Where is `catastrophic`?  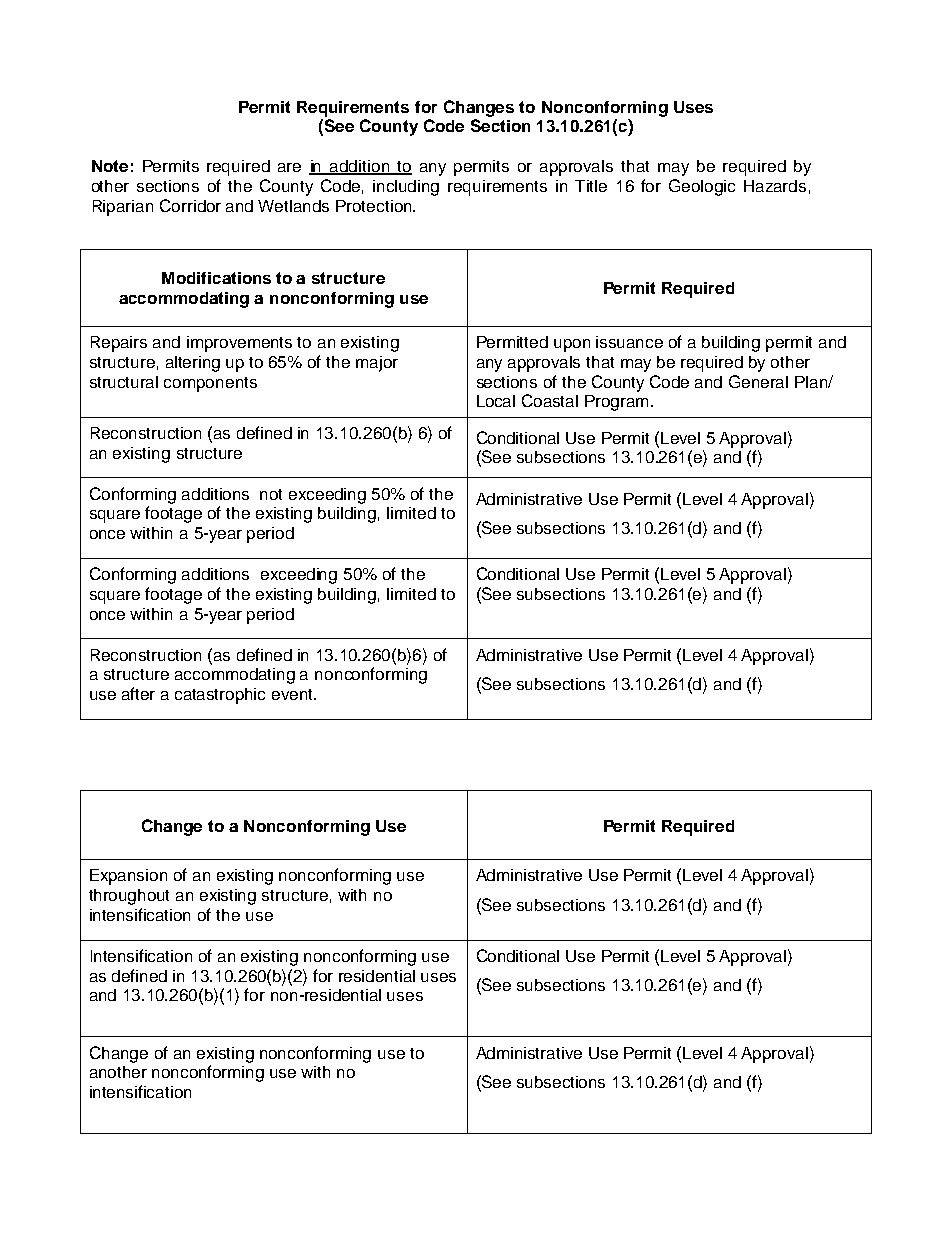
catastrophic is located at coordinates (220, 696).
